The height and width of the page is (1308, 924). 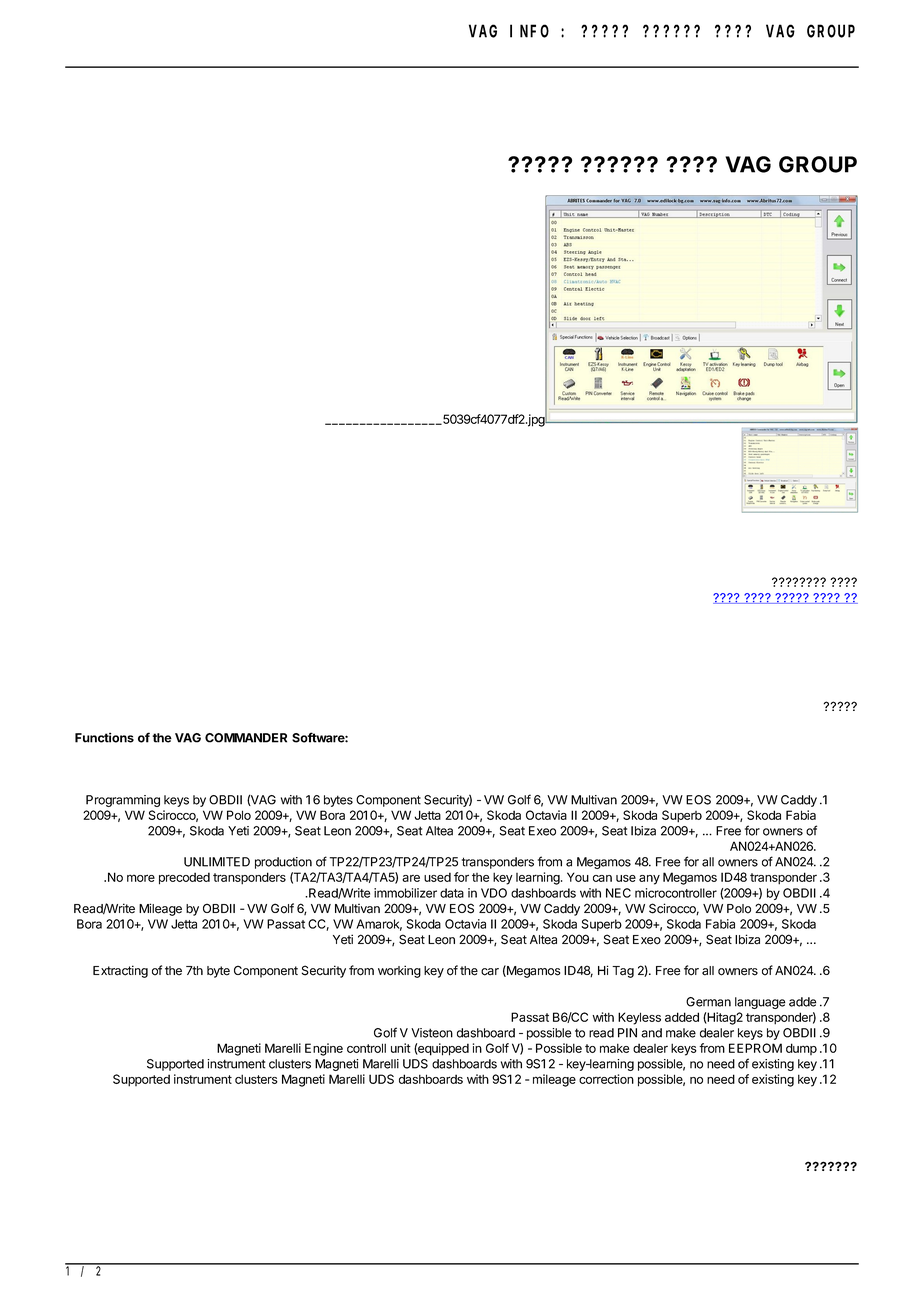 I want to click on any, so click(x=649, y=880).
